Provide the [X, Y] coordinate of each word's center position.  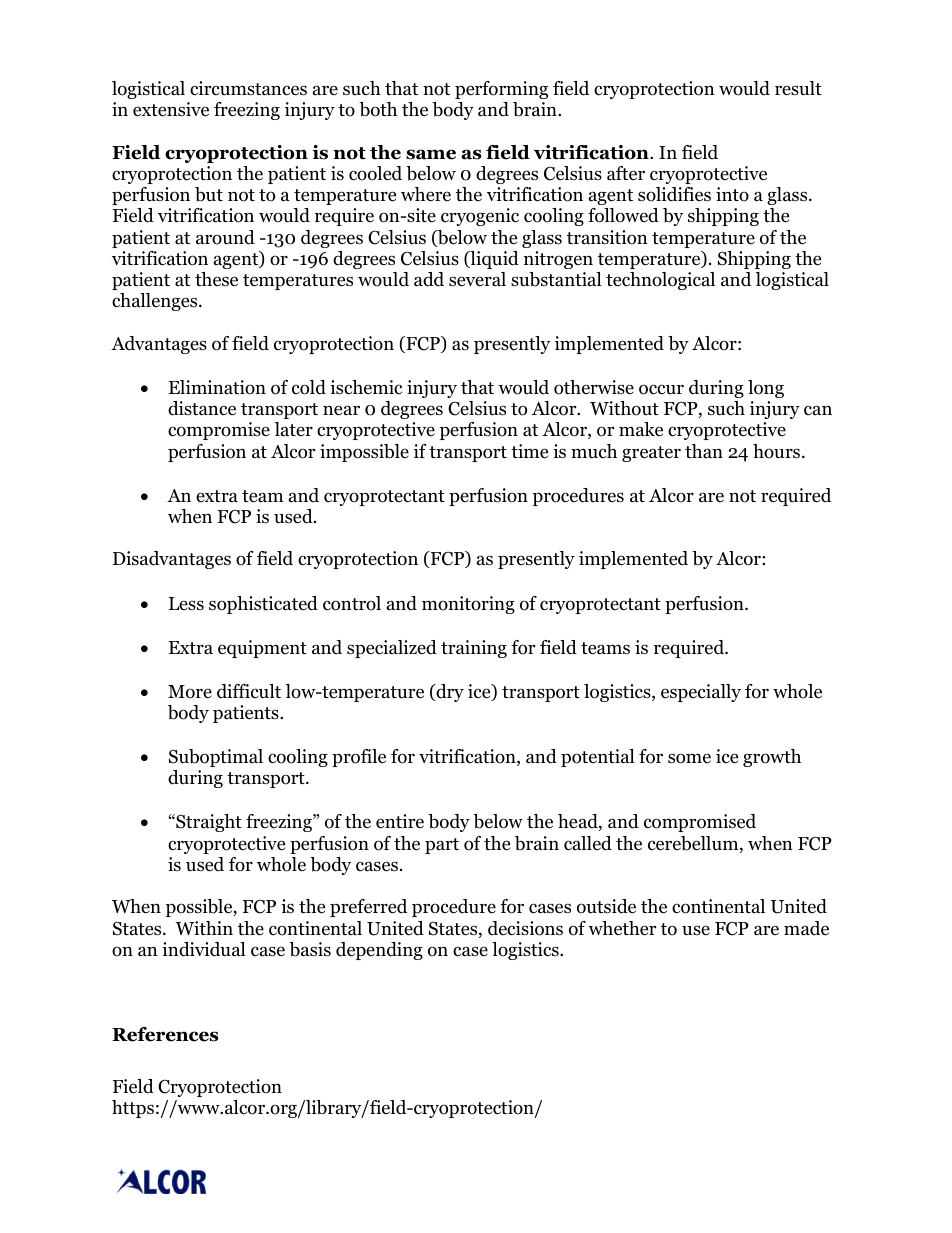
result [798, 88]
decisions [525, 928]
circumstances [248, 88]
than [704, 451]
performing [501, 90]
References [165, 1034]
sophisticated [263, 605]
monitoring [468, 605]
